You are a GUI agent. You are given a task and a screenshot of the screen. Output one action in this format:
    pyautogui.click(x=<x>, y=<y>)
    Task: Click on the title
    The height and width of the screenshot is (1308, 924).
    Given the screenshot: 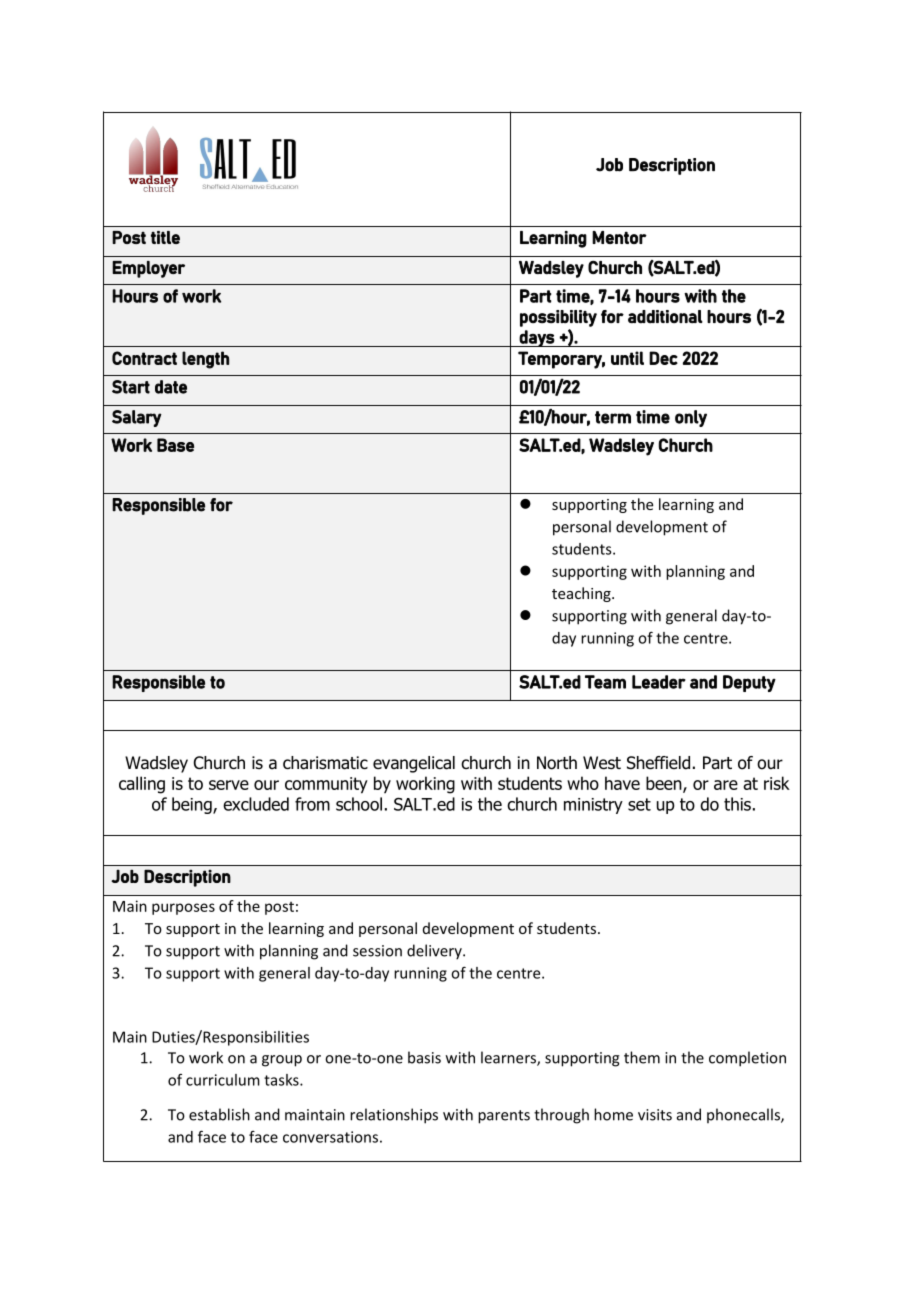 What is the action you would take?
    pyautogui.click(x=165, y=237)
